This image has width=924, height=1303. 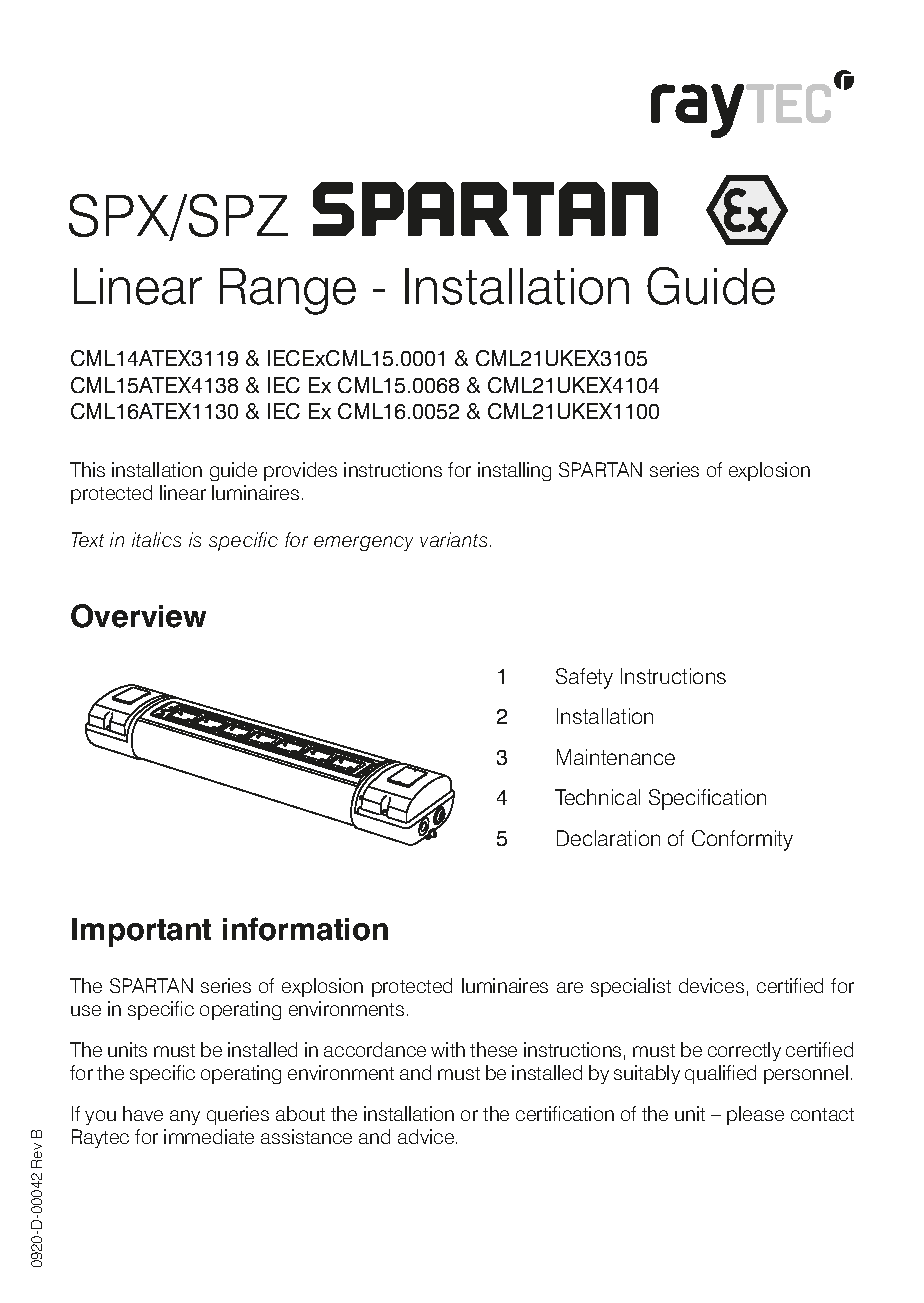 I want to click on advice, so click(x=427, y=1136).
